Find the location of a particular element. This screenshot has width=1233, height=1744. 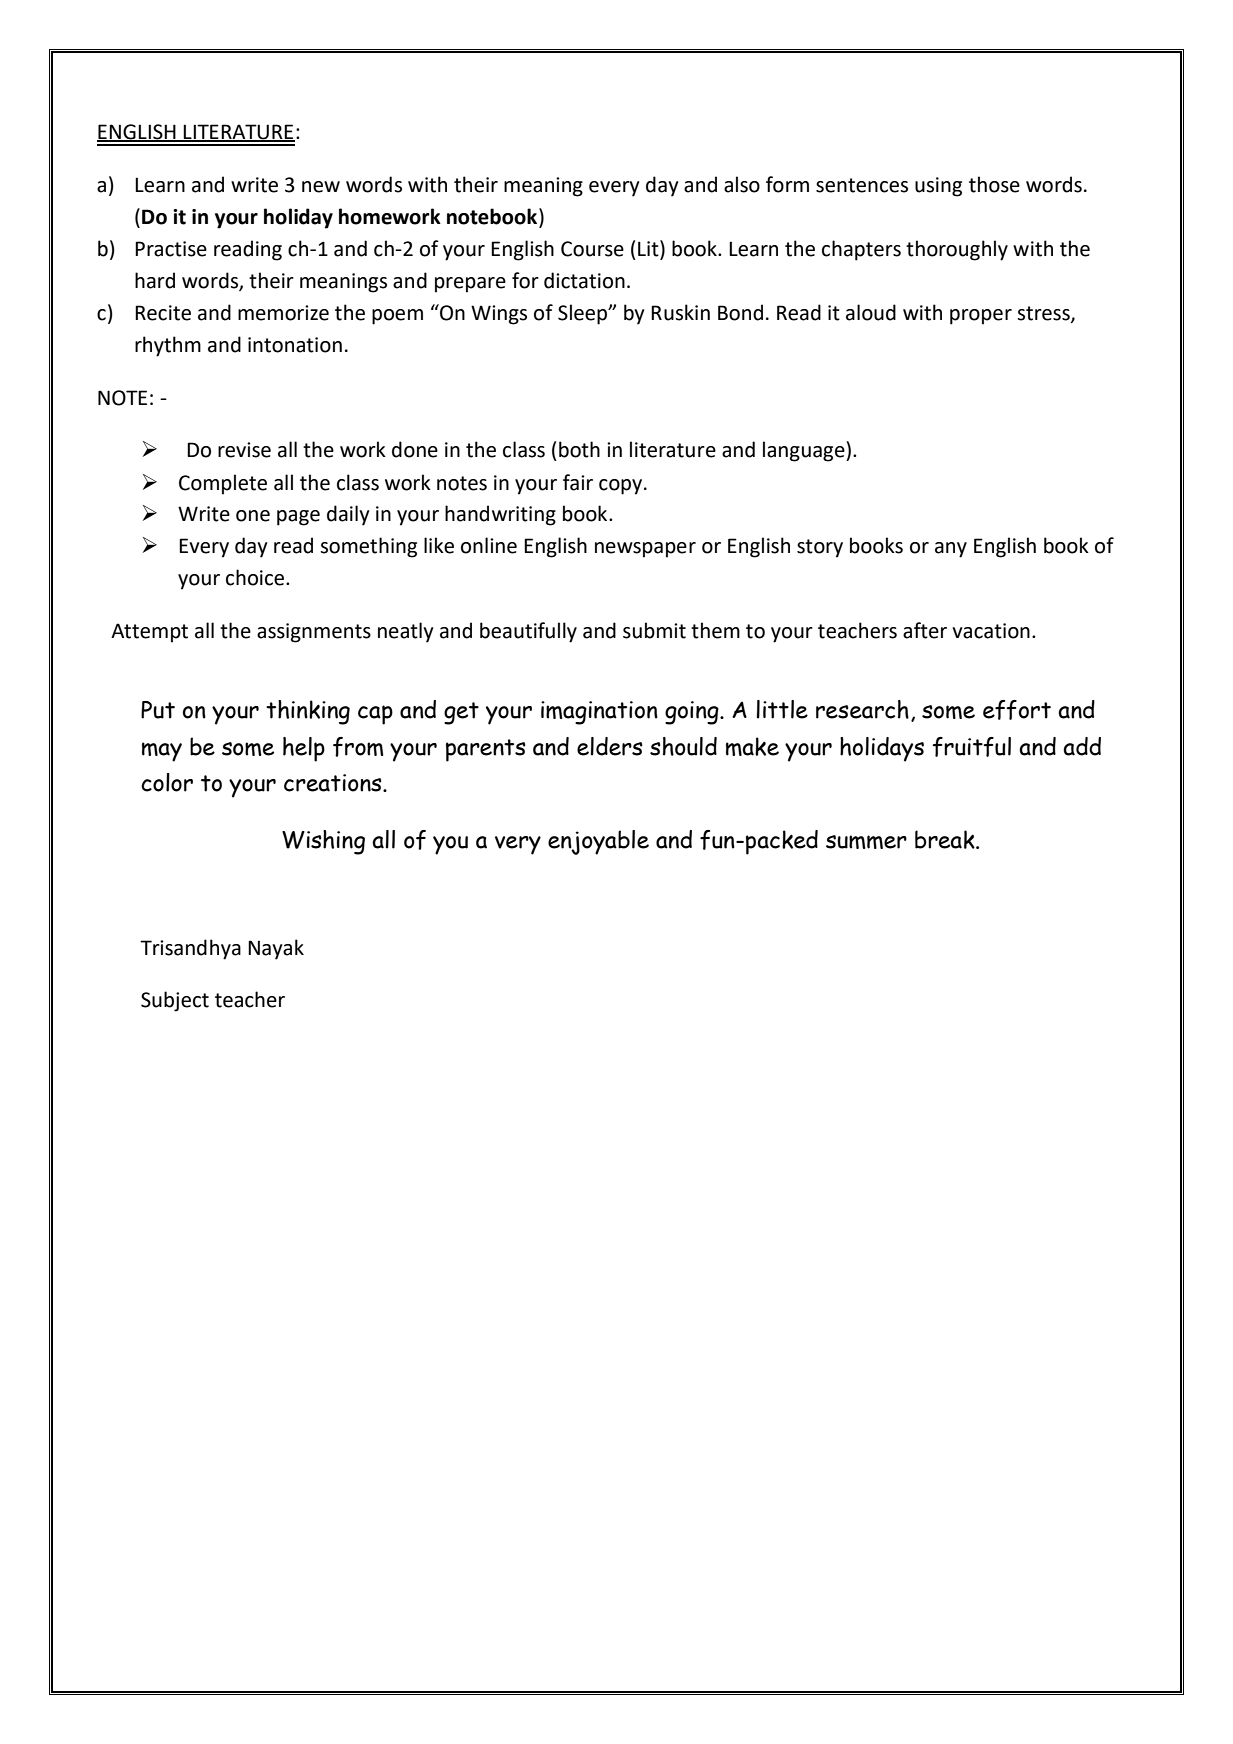

Practise is located at coordinates (171, 249).
